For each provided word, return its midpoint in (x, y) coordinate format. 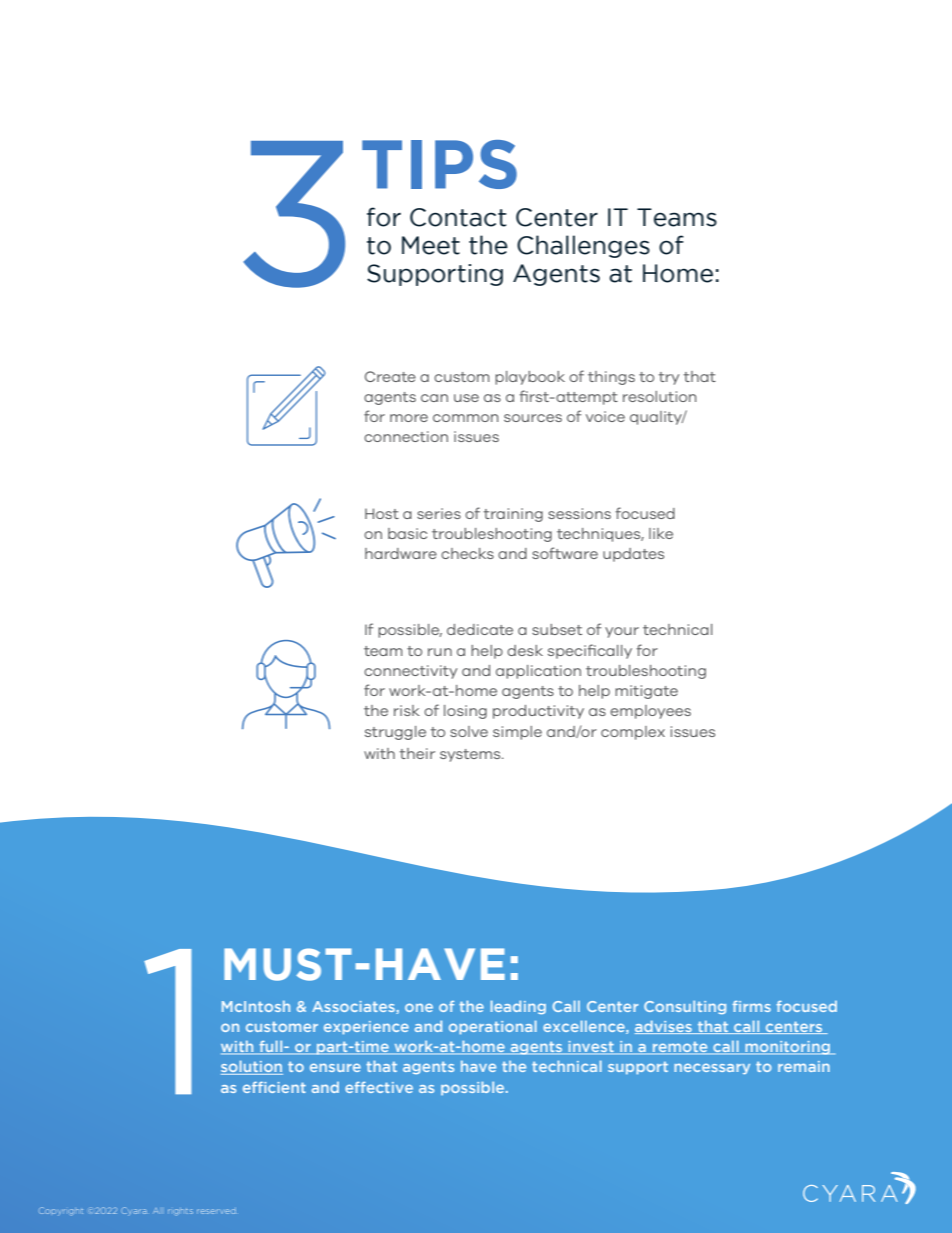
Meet (431, 245)
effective (379, 1087)
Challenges (583, 246)
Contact (458, 217)
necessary (712, 1068)
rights (180, 1212)
